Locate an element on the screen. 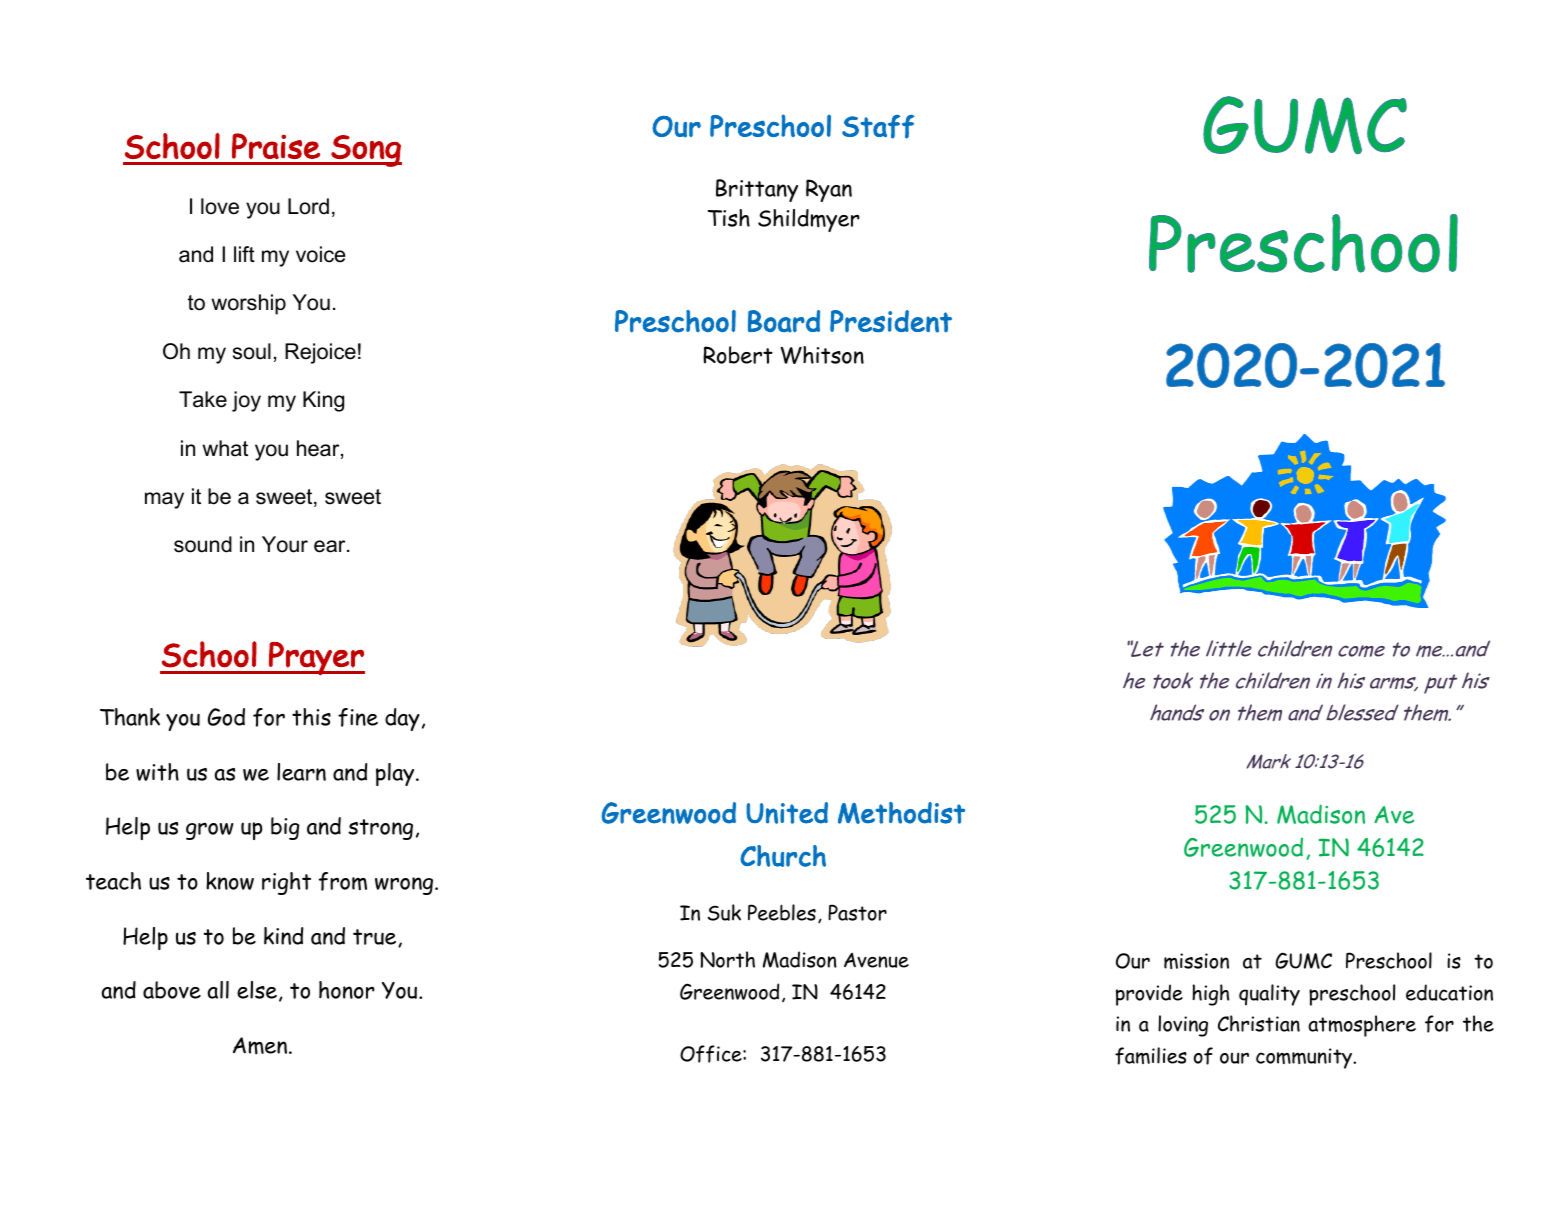 The width and height of the screenshot is (1563, 1208). Brittany is located at coordinates (757, 190).
